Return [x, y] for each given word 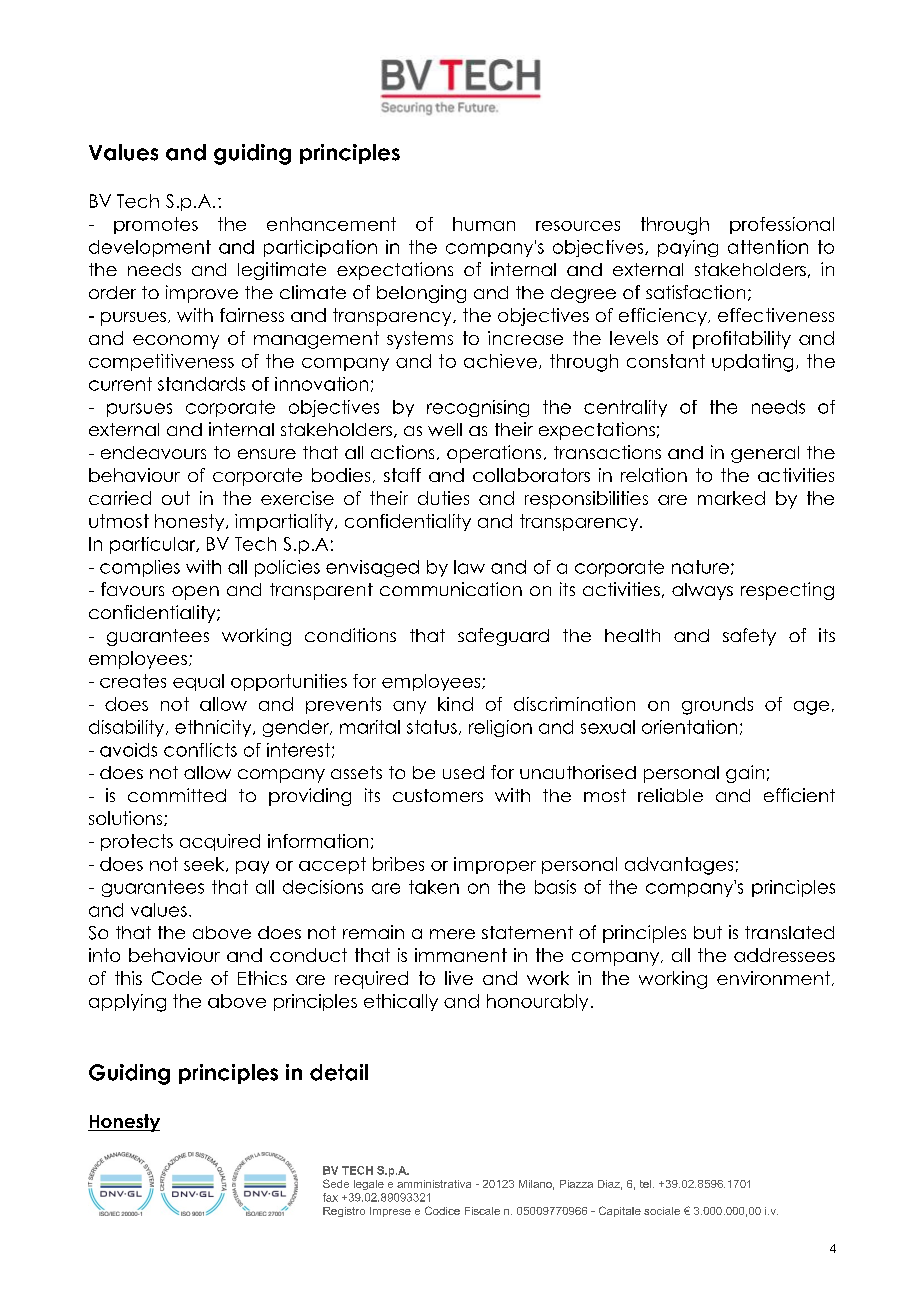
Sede [336, 1183]
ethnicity [214, 728]
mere [452, 934]
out [176, 498]
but [708, 932]
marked [731, 498]
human [484, 224]
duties [443, 498]
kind [455, 704]
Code [177, 978]
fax [330, 1197]
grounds [717, 706]
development [150, 248]
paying [688, 248]
